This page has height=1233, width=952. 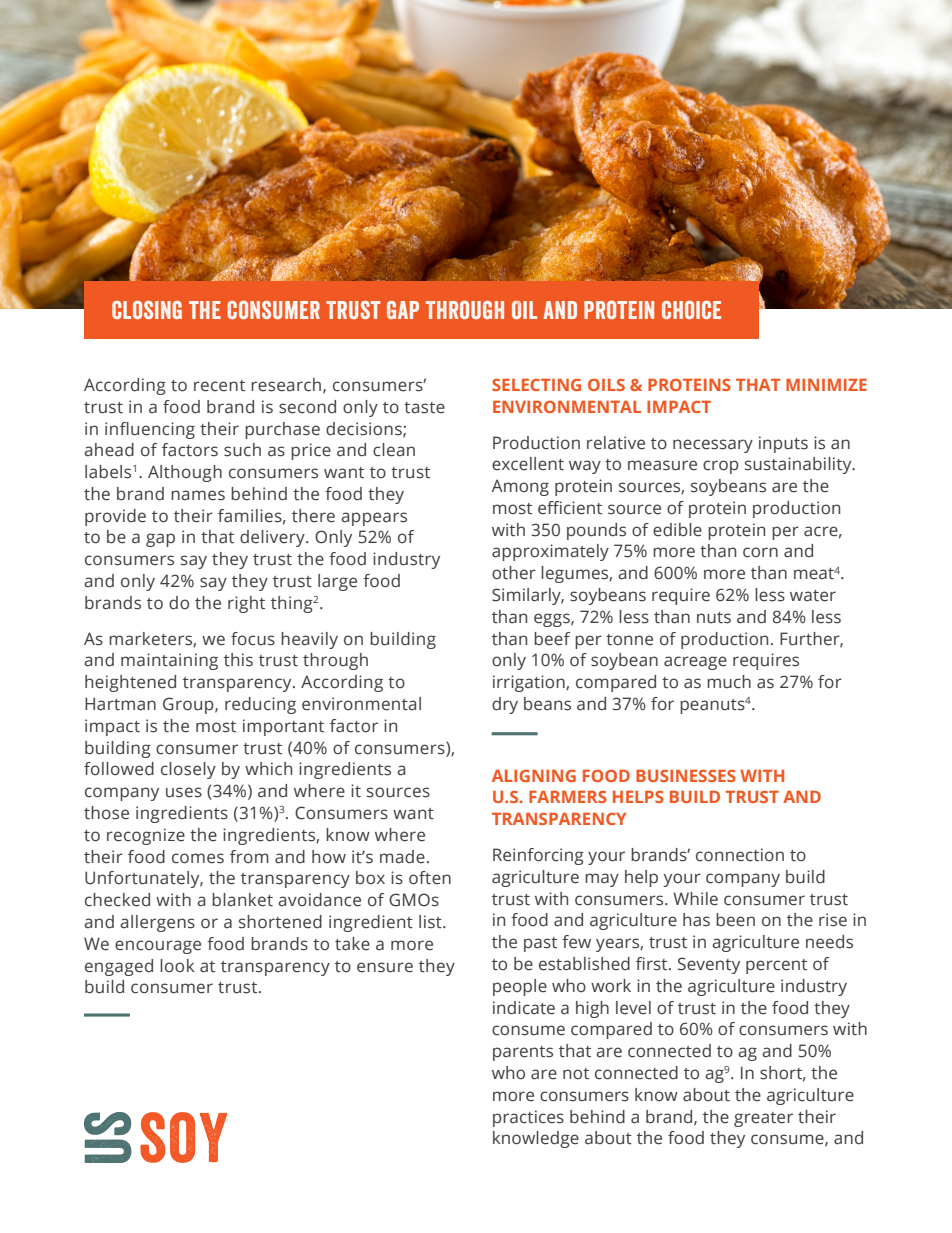 I want to click on Choice, so click(x=691, y=310).
